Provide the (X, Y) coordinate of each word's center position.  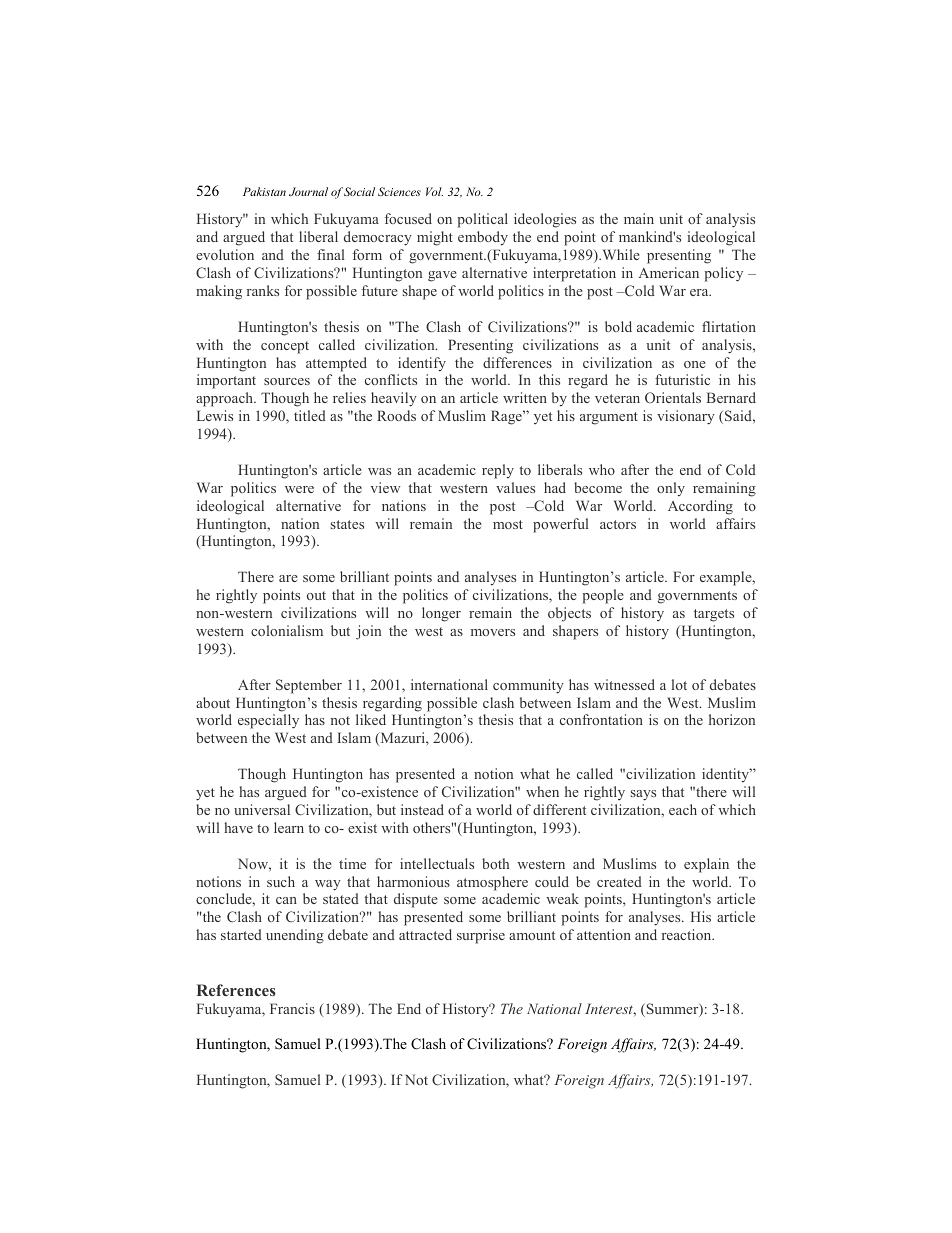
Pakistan (264, 191)
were (299, 489)
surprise (481, 936)
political (482, 220)
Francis (292, 1008)
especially (268, 721)
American (669, 272)
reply (498, 471)
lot (679, 684)
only (671, 489)
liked (371, 719)
